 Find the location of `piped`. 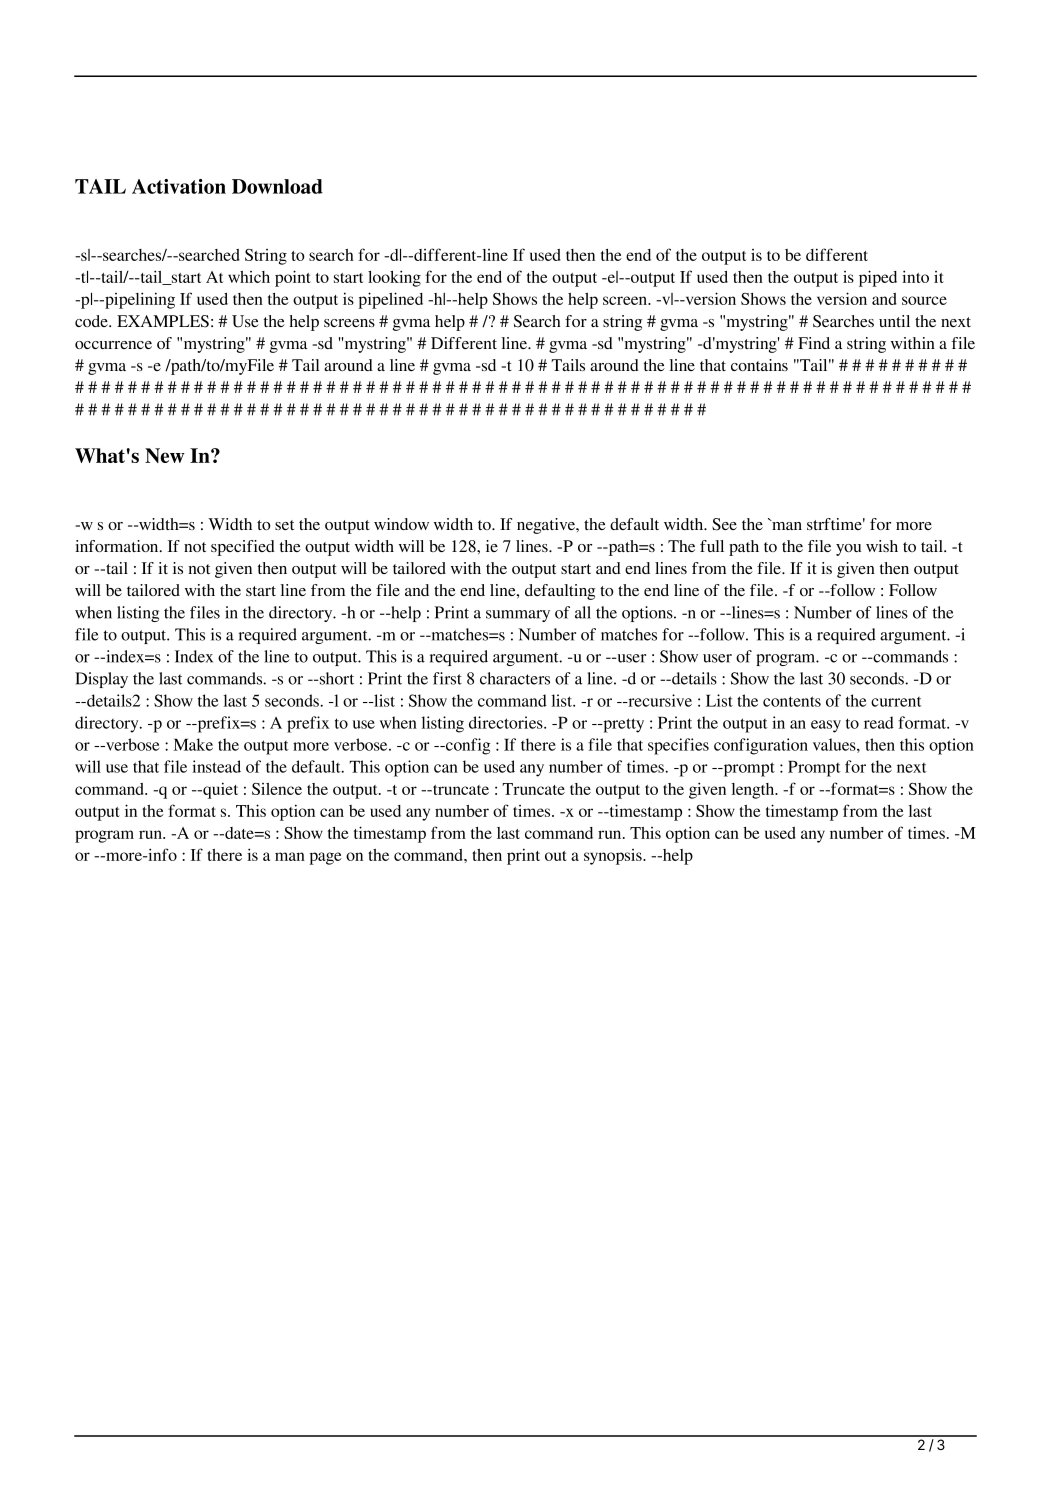

piped is located at coordinates (878, 278).
